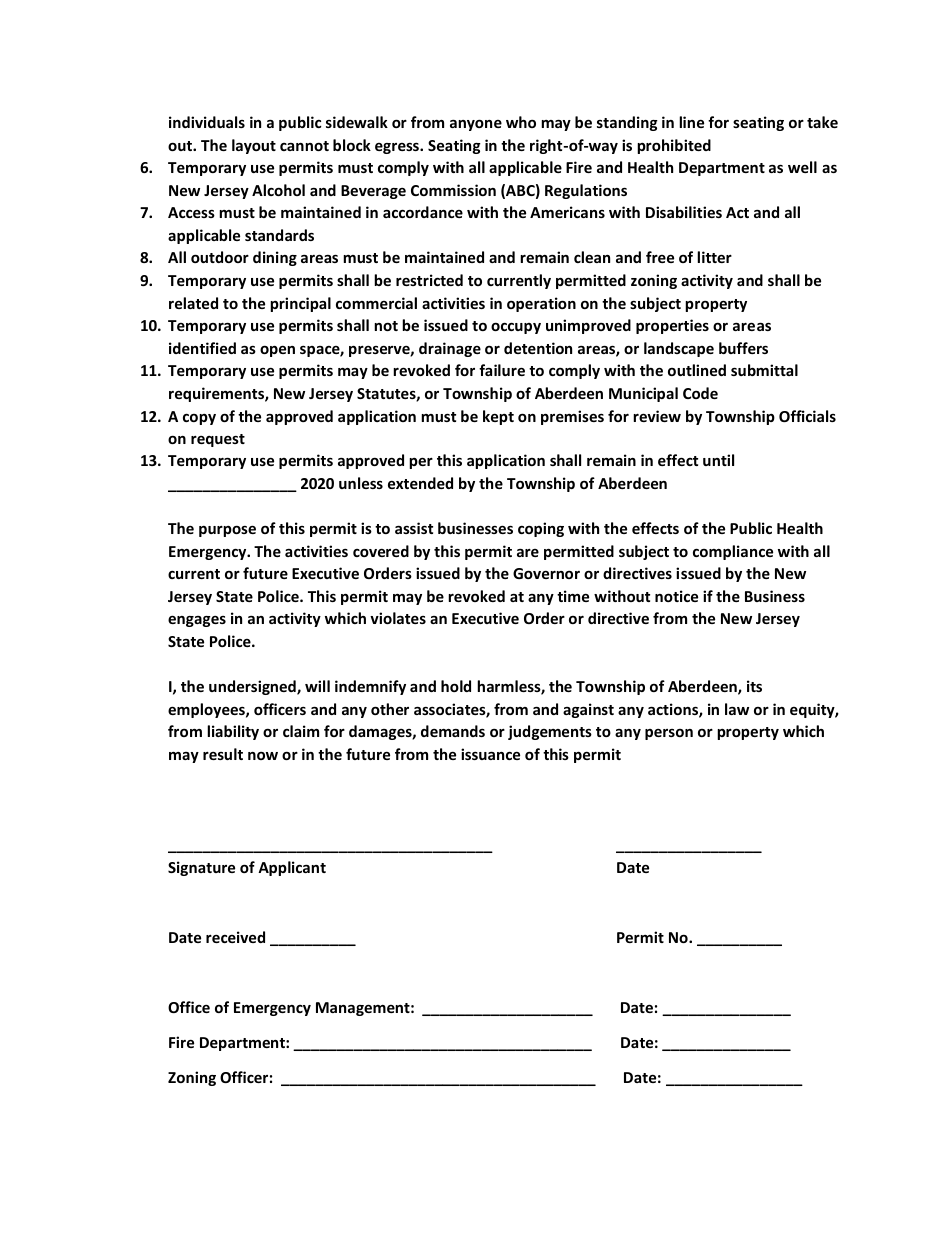 Image resolution: width=952 pixels, height=1233 pixels. What do you see at coordinates (802, 167) in the page?
I see `well` at bounding box center [802, 167].
